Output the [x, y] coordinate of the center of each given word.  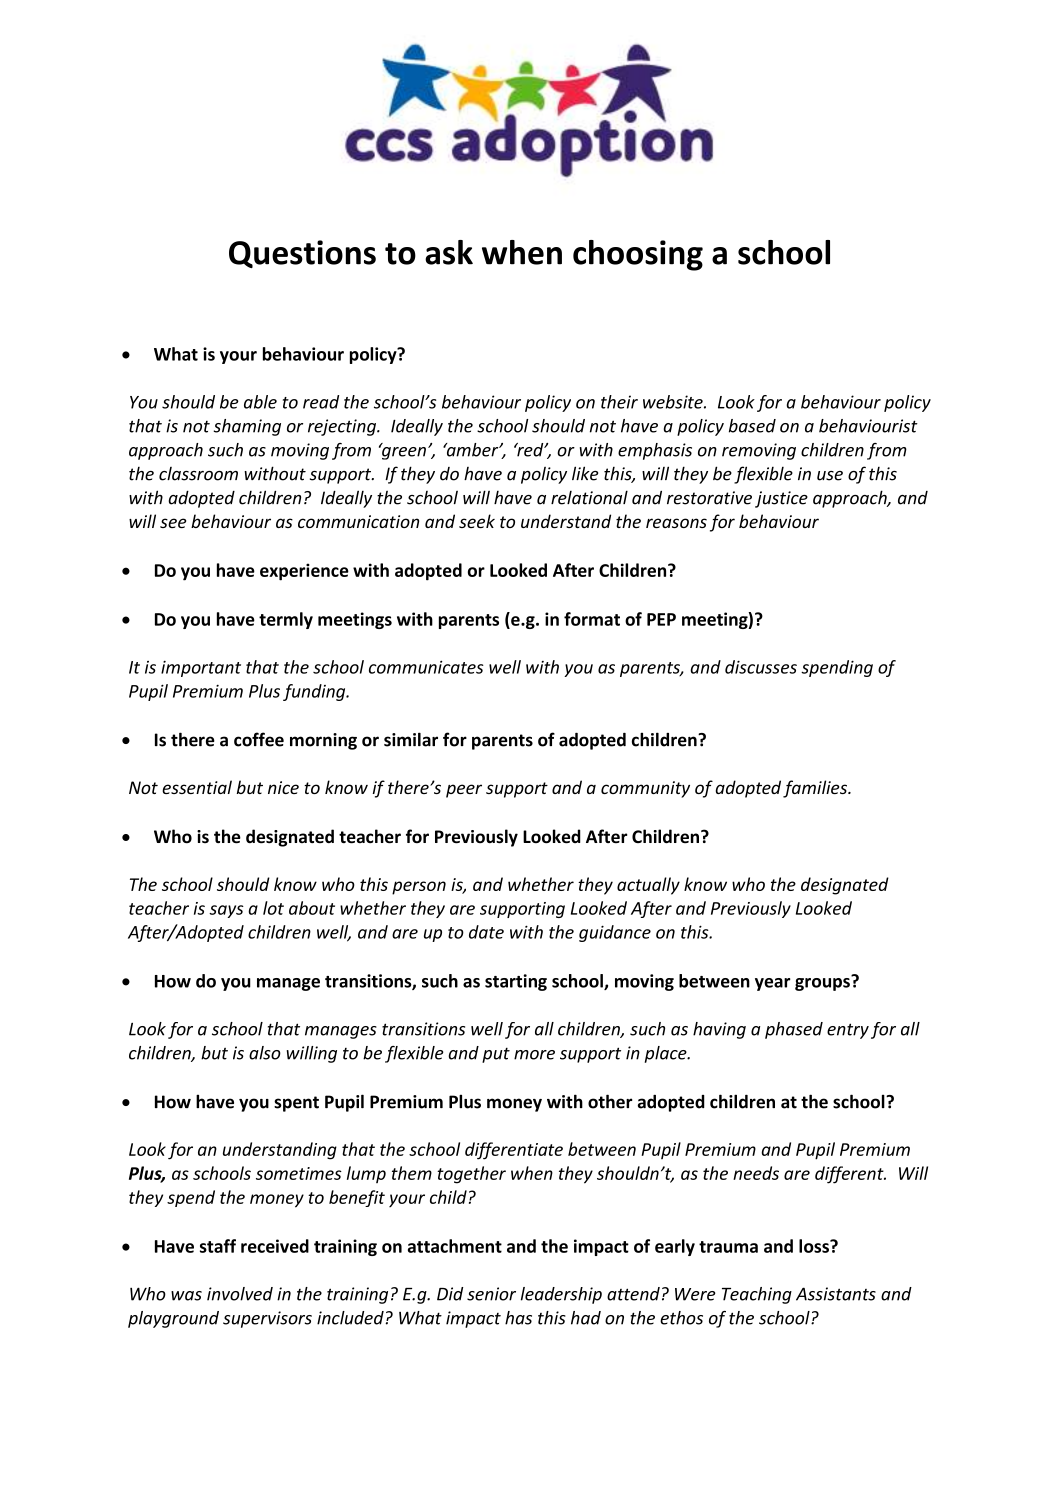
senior [491, 1294]
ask [449, 252]
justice [781, 499]
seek [477, 521]
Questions [302, 254]
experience [304, 572]
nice [283, 787]
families [816, 789]
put [496, 1055]
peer [464, 791]
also [265, 1053]
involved [240, 1294]
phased [794, 1030]
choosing [638, 255]
